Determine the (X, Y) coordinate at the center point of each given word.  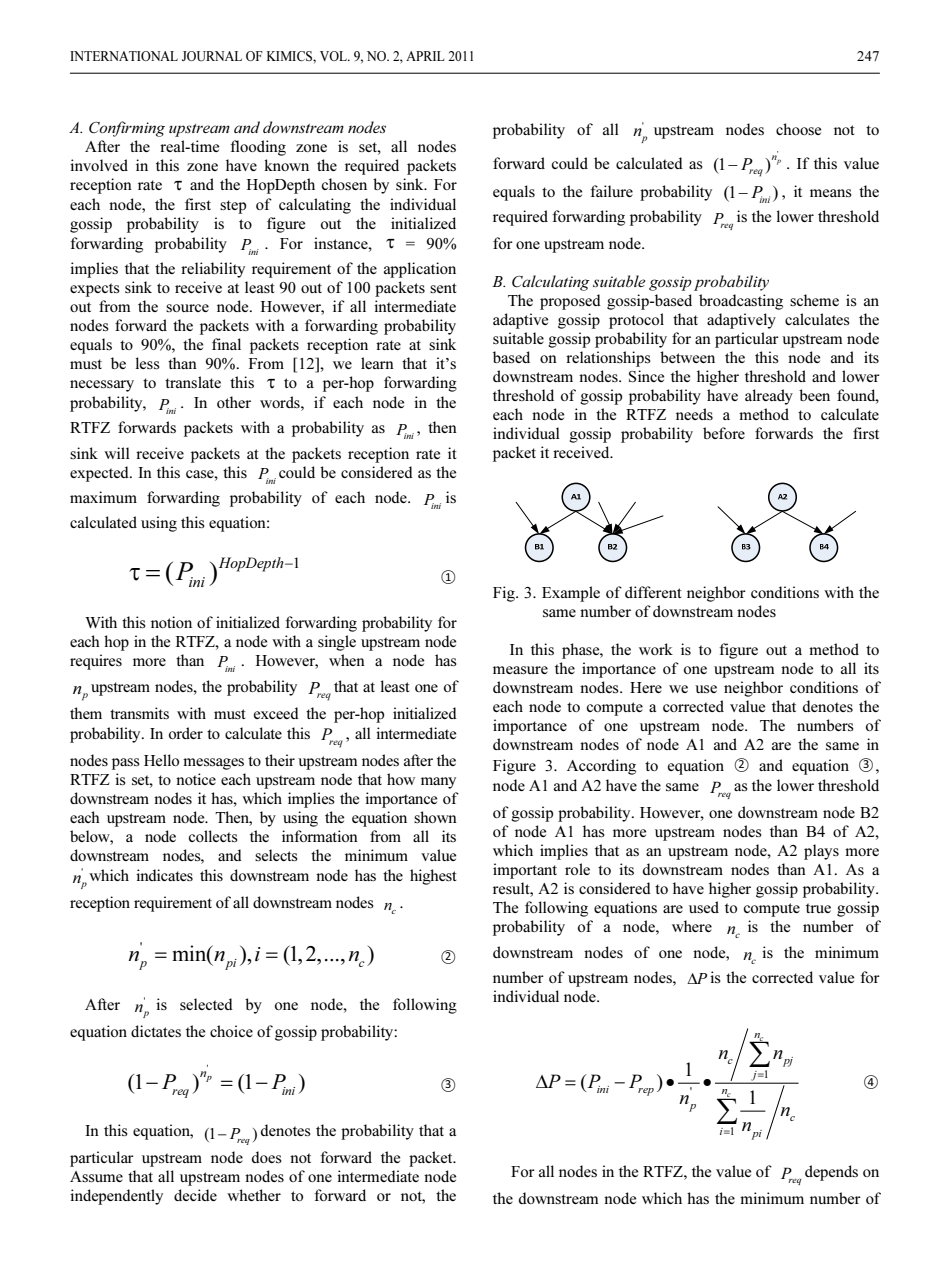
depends (831, 1173)
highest (433, 877)
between (687, 357)
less (148, 363)
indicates (164, 875)
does (267, 1157)
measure (520, 670)
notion (171, 622)
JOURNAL (212, 56)
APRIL (425, 56)
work (656, 649)
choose (798, 129)
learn (377, 363)
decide (195, 1195)
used (704, 907)
